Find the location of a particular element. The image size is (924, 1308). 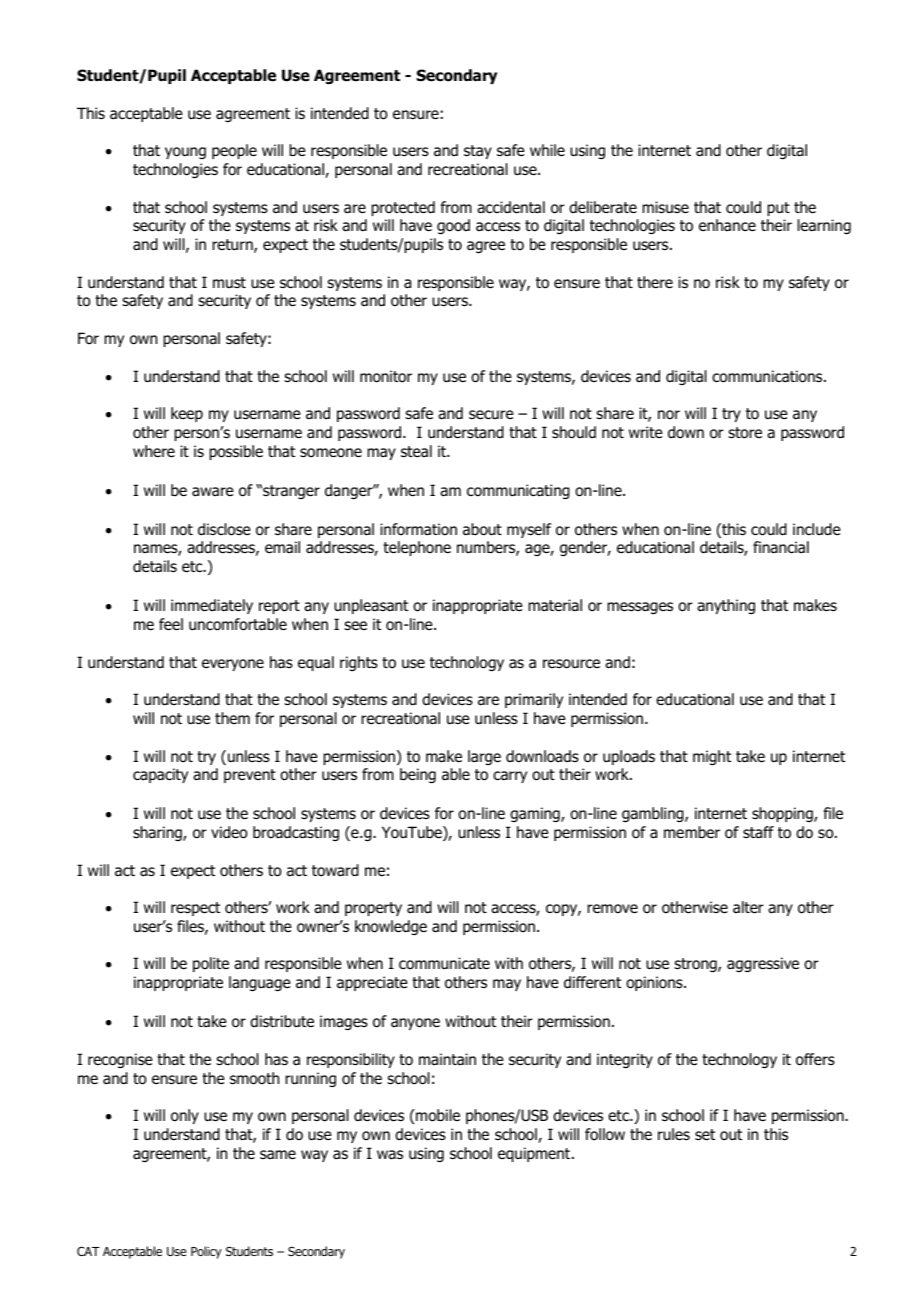

put is located at coordinates (778, 209).
